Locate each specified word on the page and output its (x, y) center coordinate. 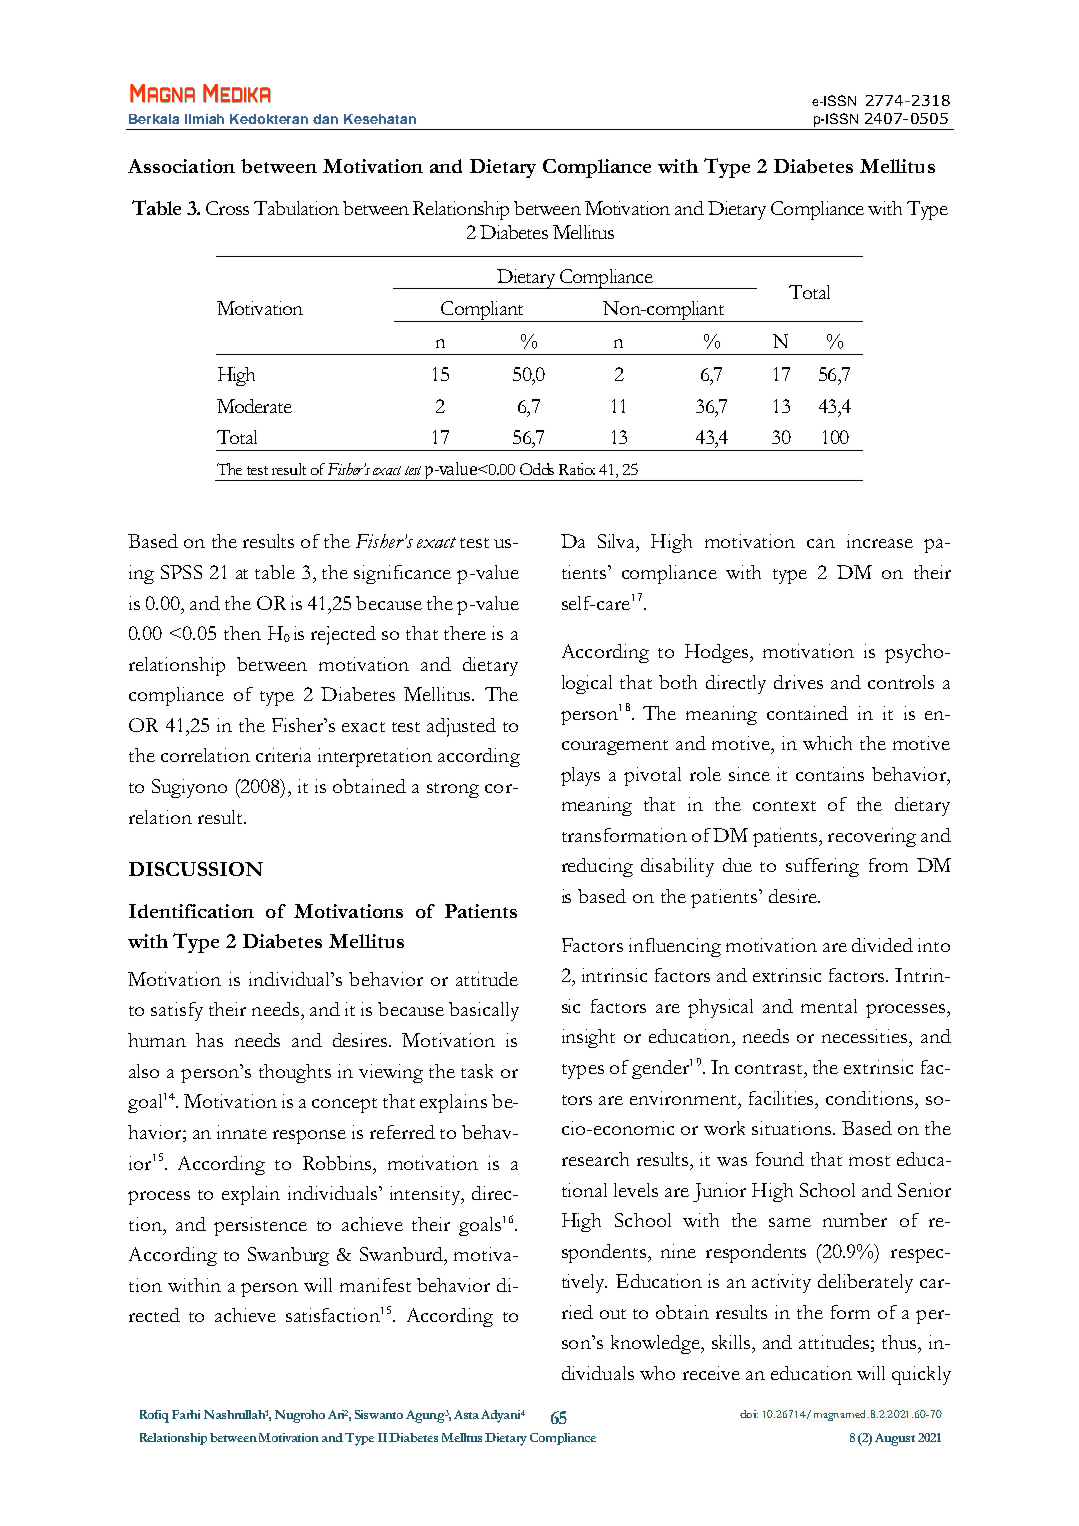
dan (325, 119)
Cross (227, 208)
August (895, 1439)
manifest (375, 1285)
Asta (468, 1414)
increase (880, 541)
